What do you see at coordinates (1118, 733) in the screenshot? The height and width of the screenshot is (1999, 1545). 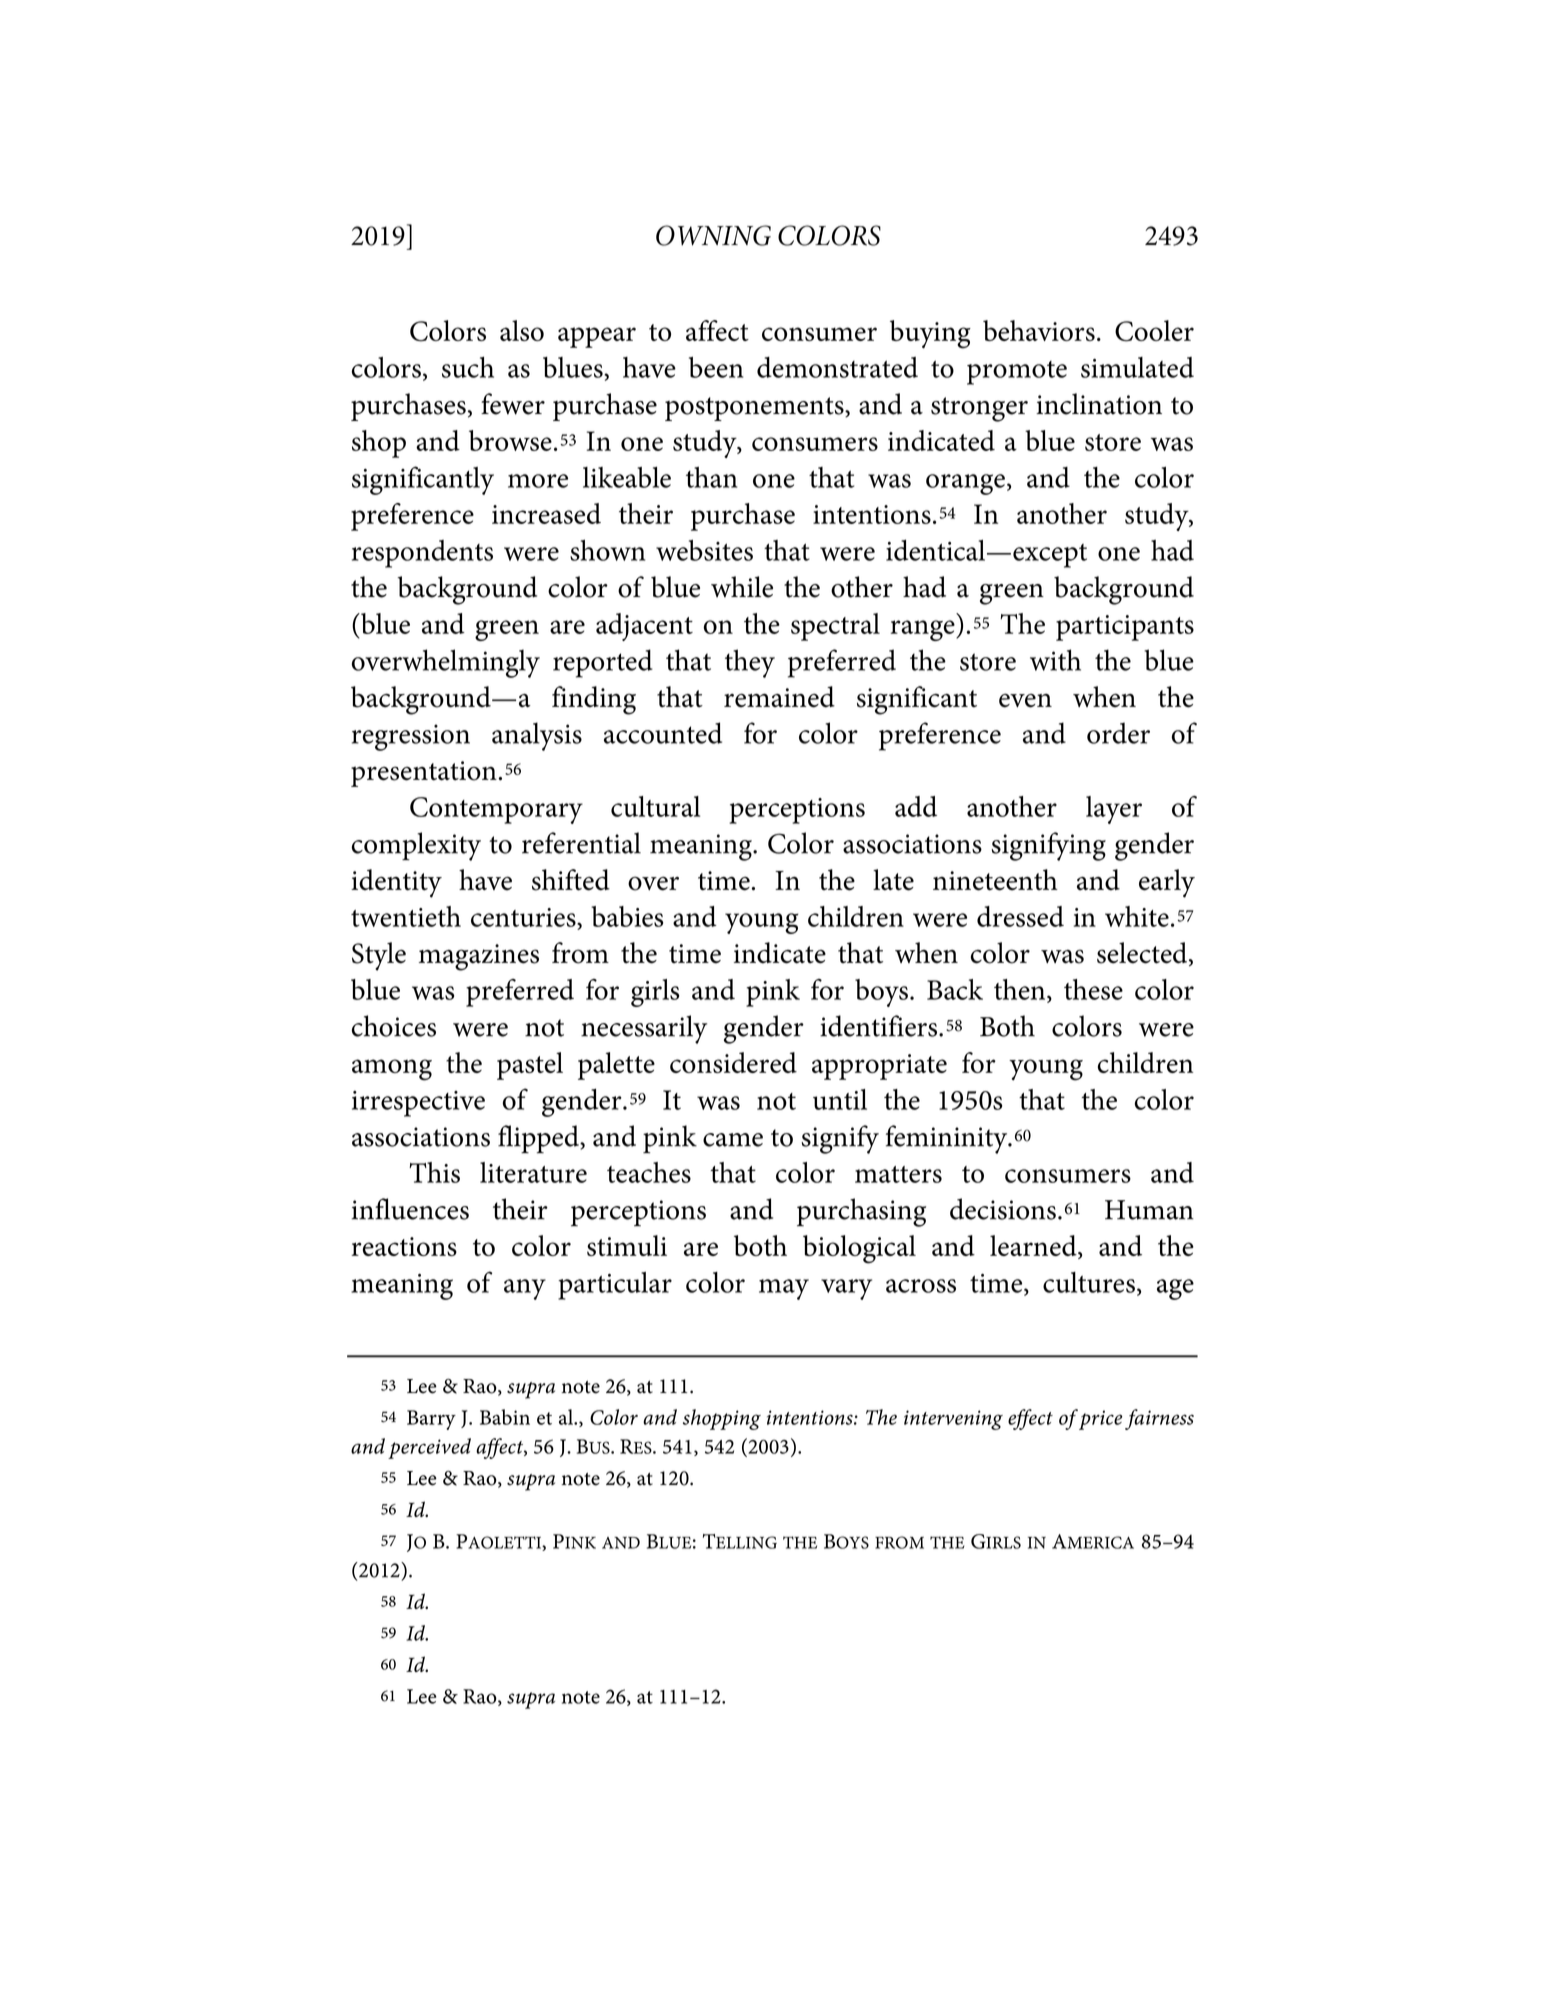 I see `order` at bounding box center [1118, 733].
